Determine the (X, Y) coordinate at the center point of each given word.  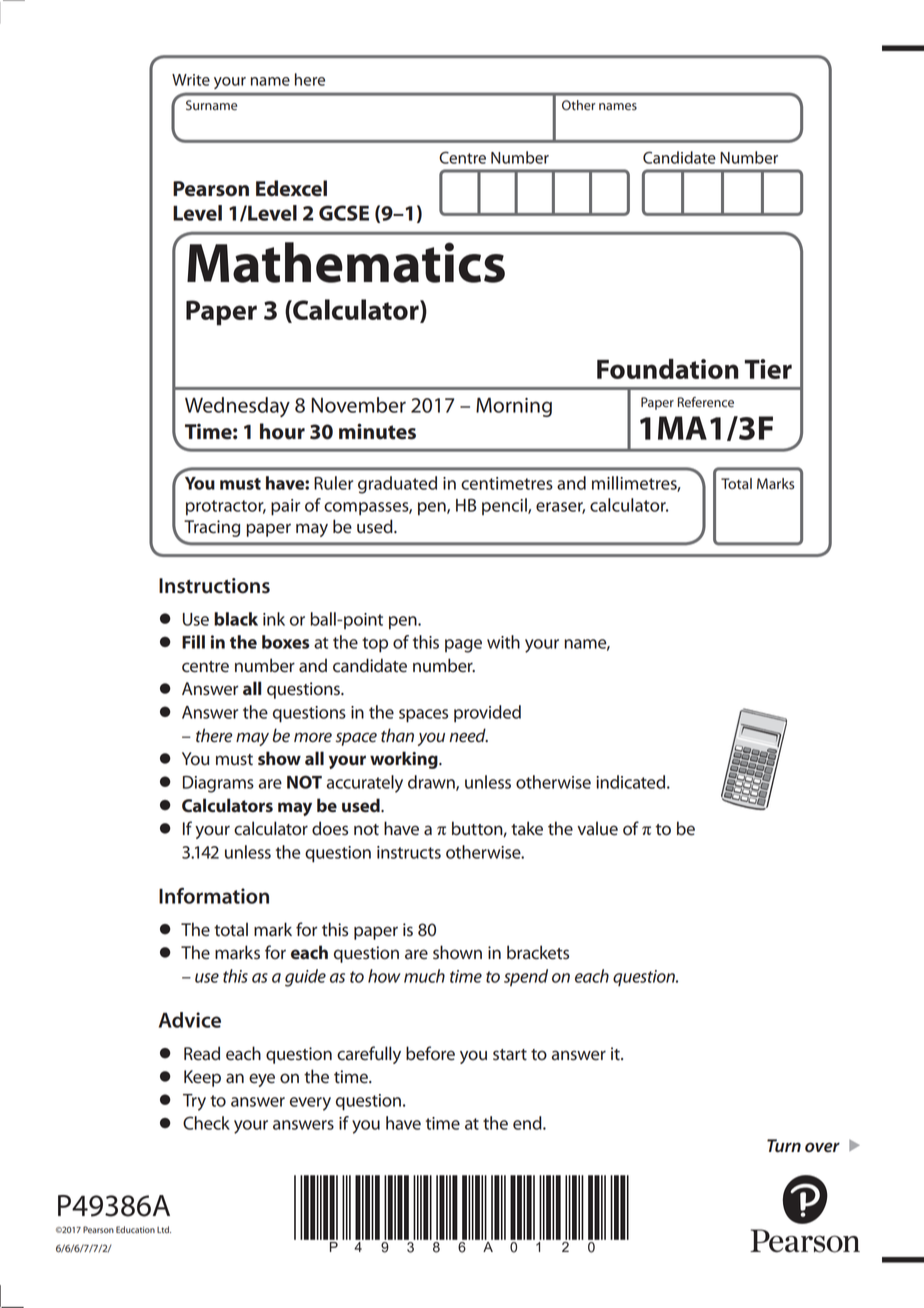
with (503, 642)
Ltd (164, 1229)
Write (191, 80)
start (510, 1055)
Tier (768, 369)
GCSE (344, 213)
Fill (193, 642)
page (463, 646)
